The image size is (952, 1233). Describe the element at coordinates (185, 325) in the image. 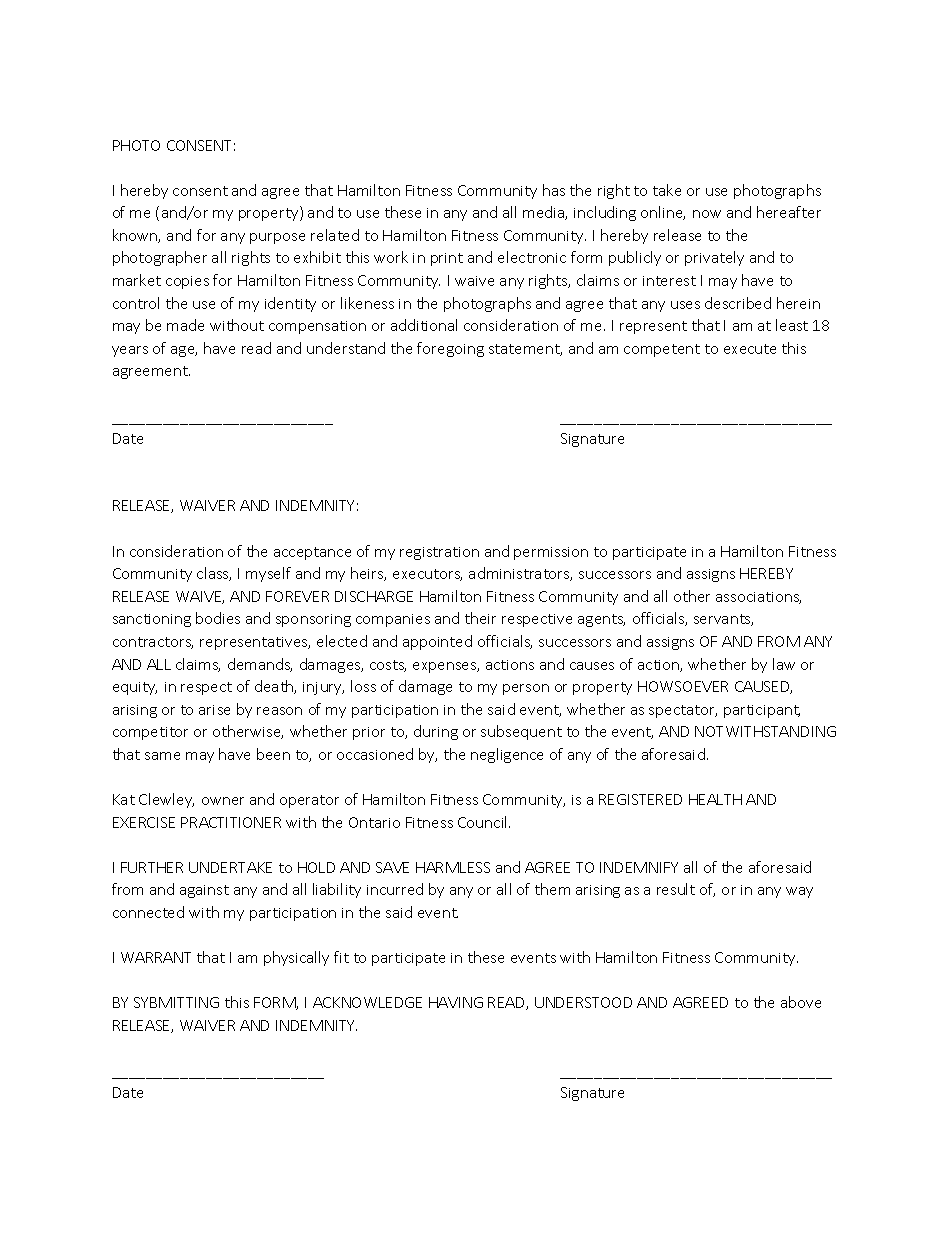

I see `made` at that location.
